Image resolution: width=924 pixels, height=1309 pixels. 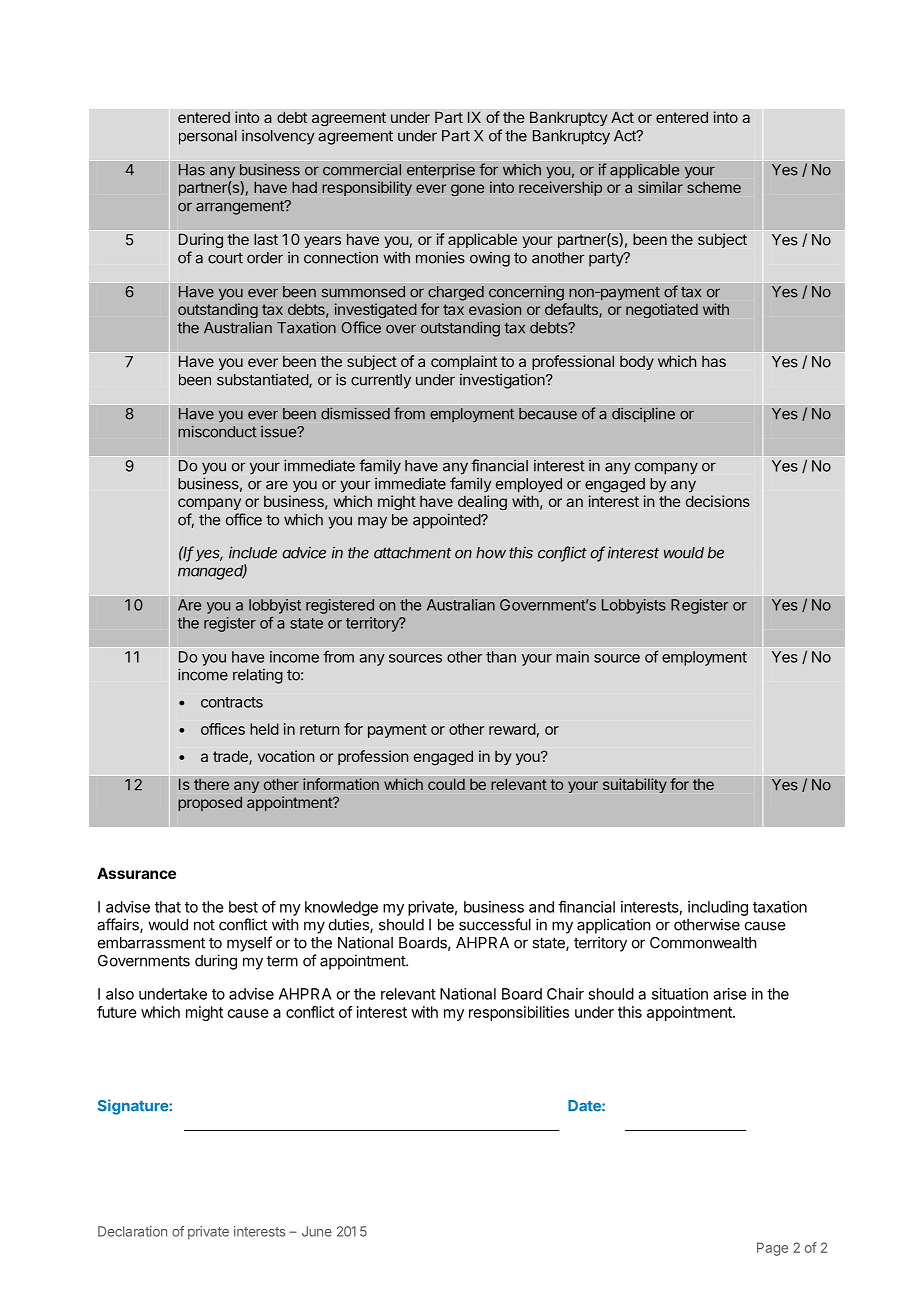 I want to click on enterprise, so click(x=441, y=170).
